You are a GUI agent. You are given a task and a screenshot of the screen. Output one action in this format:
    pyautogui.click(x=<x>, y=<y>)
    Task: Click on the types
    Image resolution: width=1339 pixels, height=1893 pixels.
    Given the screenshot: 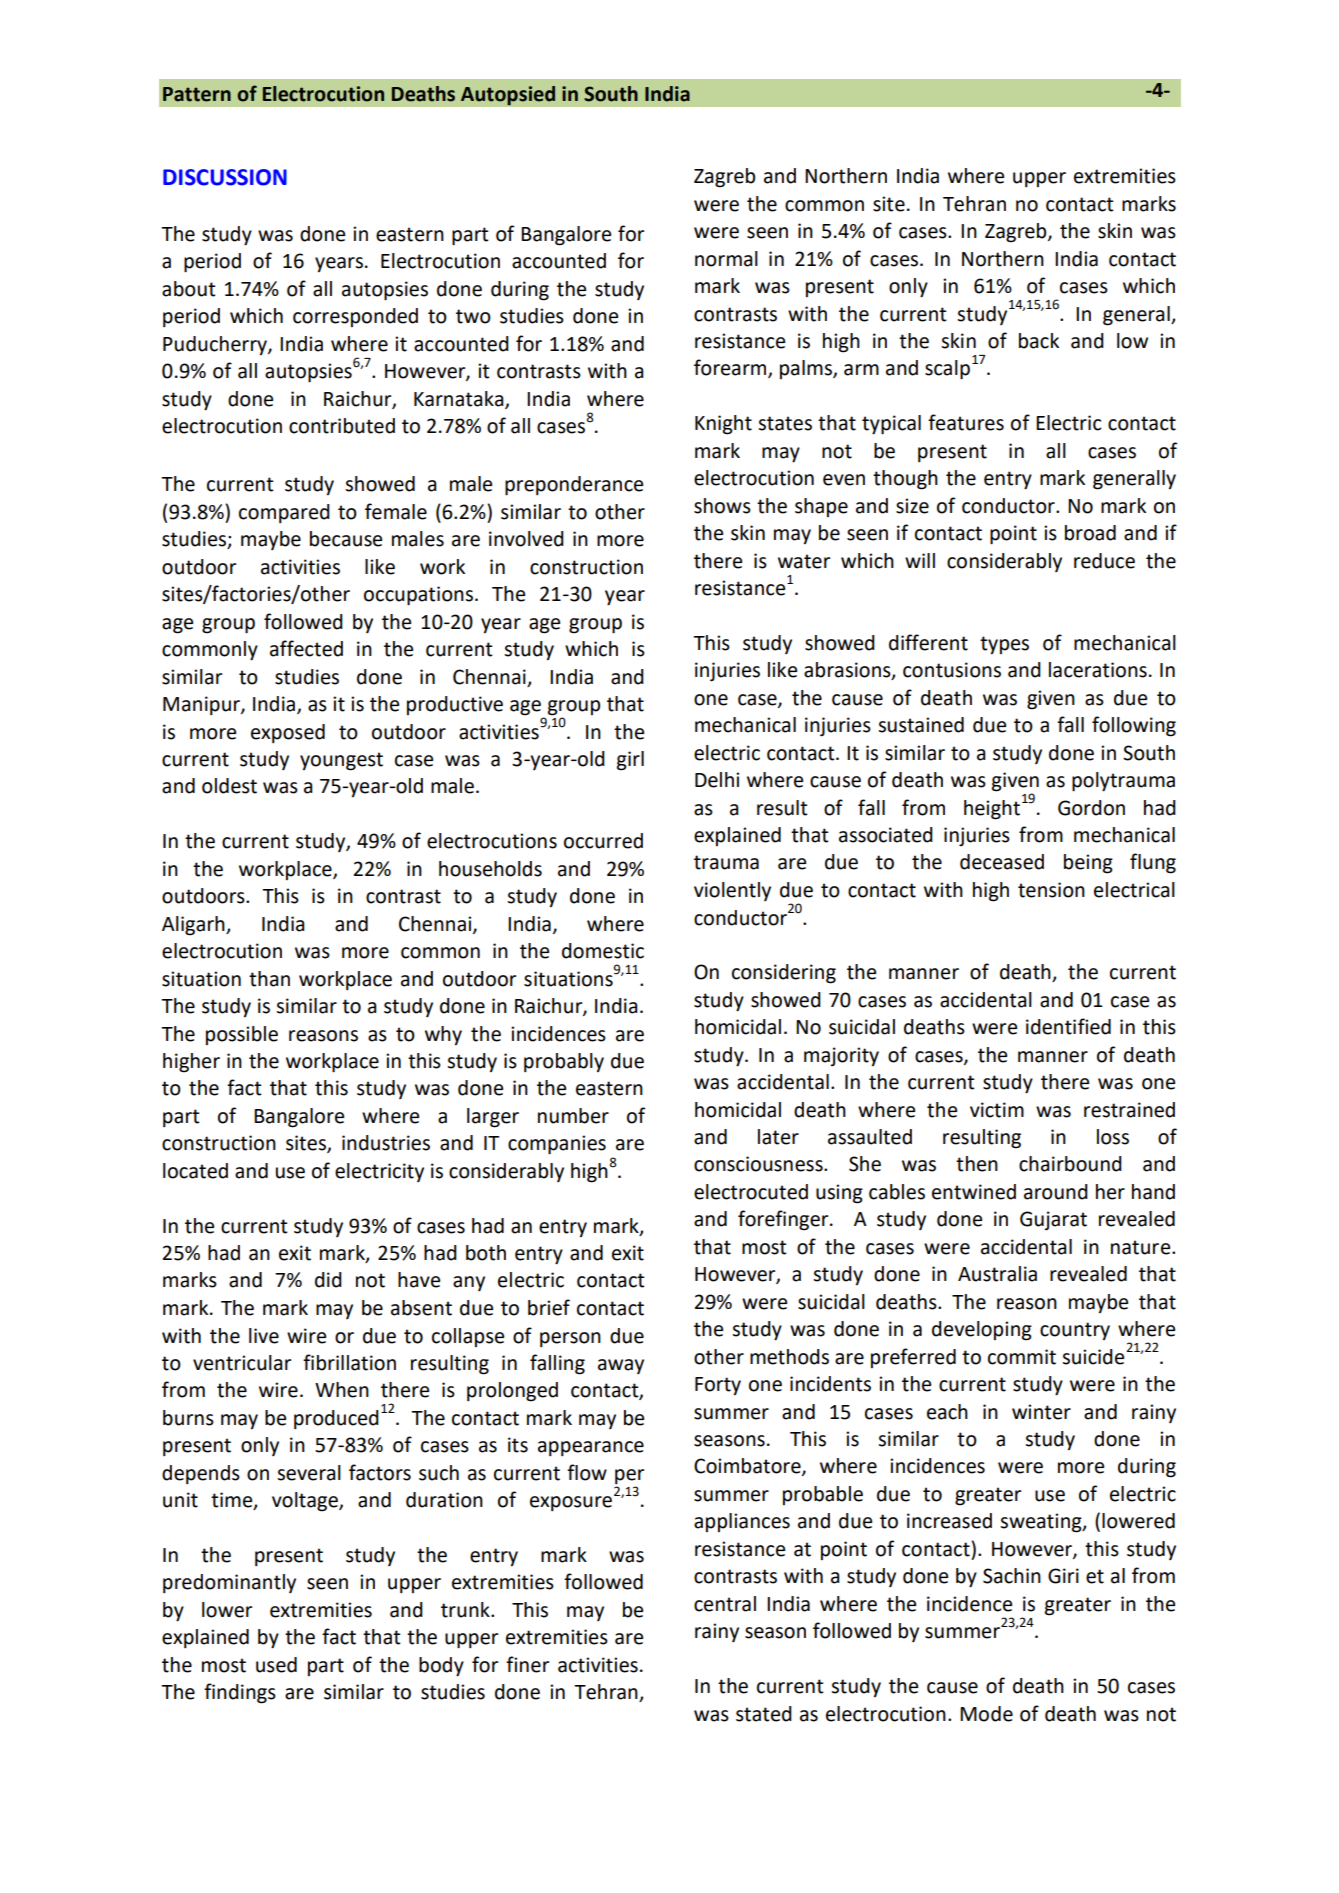 What is the action you would take?
    pyautogui.click(x=1004, y=645)
